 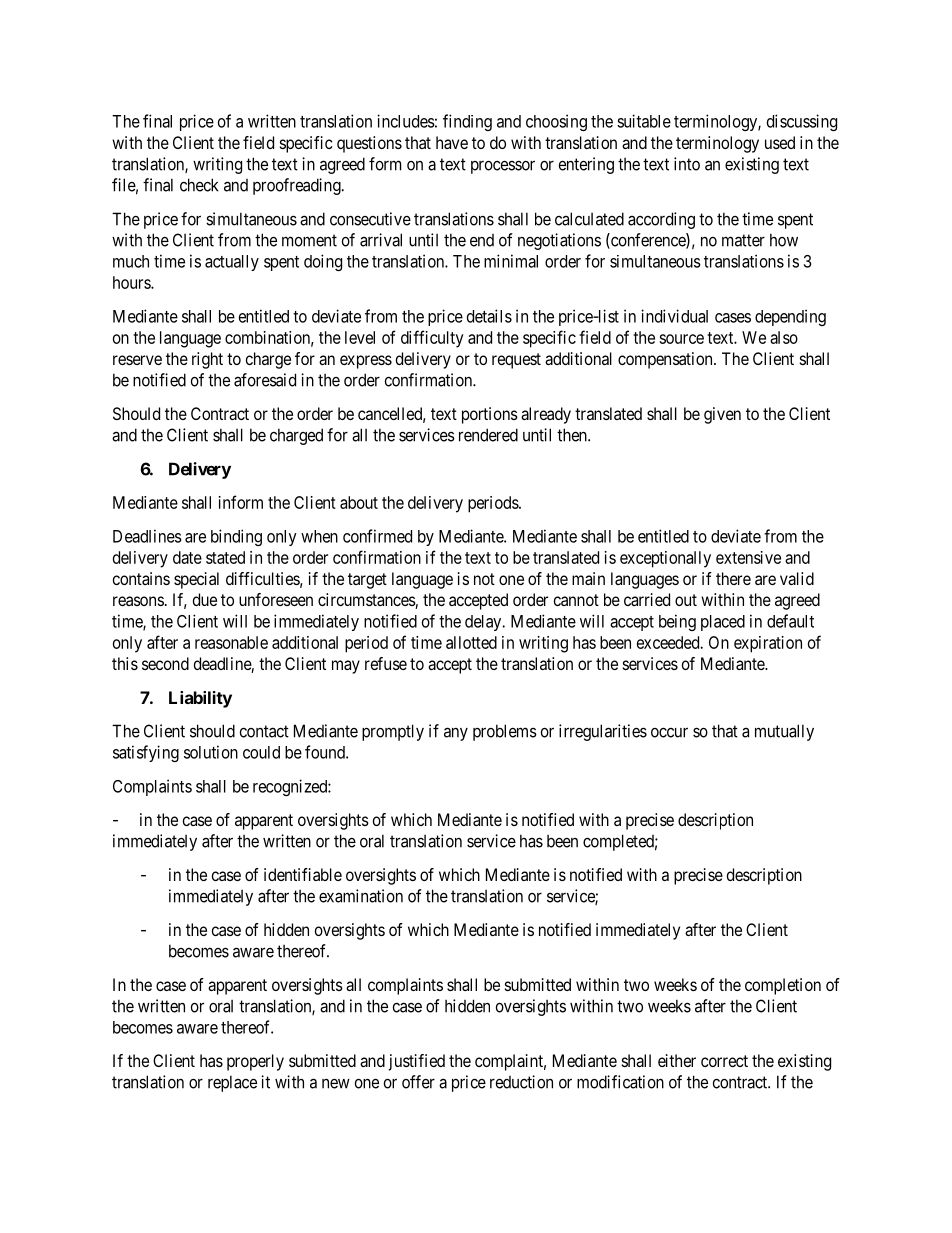 What do you see at coordinates (452, 142) in the screenshot?
I see `have` at bounding box center [452, 142].
